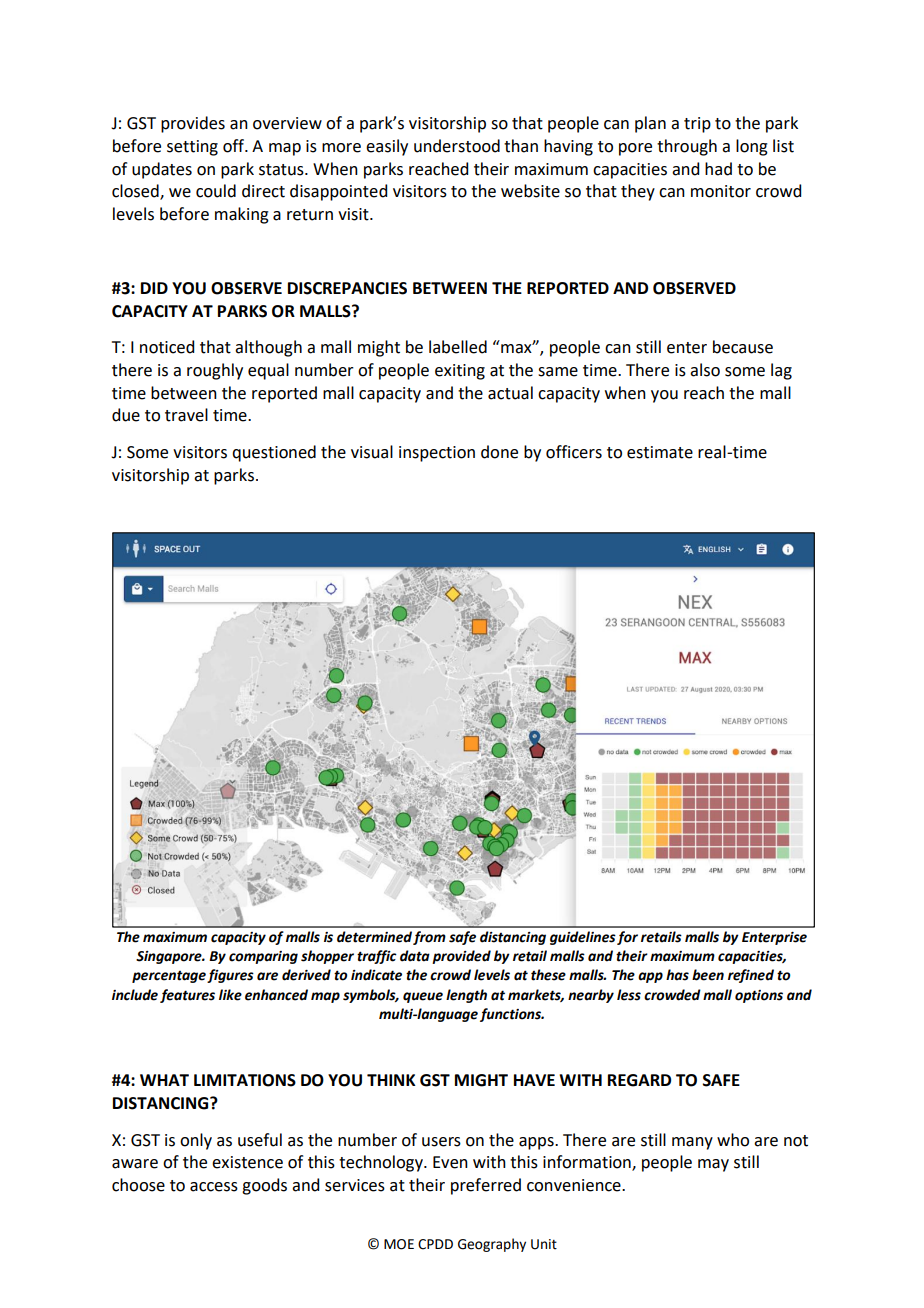 The height and width of the document is (1308, 924). I want to click on understood, so click(457, 146).
